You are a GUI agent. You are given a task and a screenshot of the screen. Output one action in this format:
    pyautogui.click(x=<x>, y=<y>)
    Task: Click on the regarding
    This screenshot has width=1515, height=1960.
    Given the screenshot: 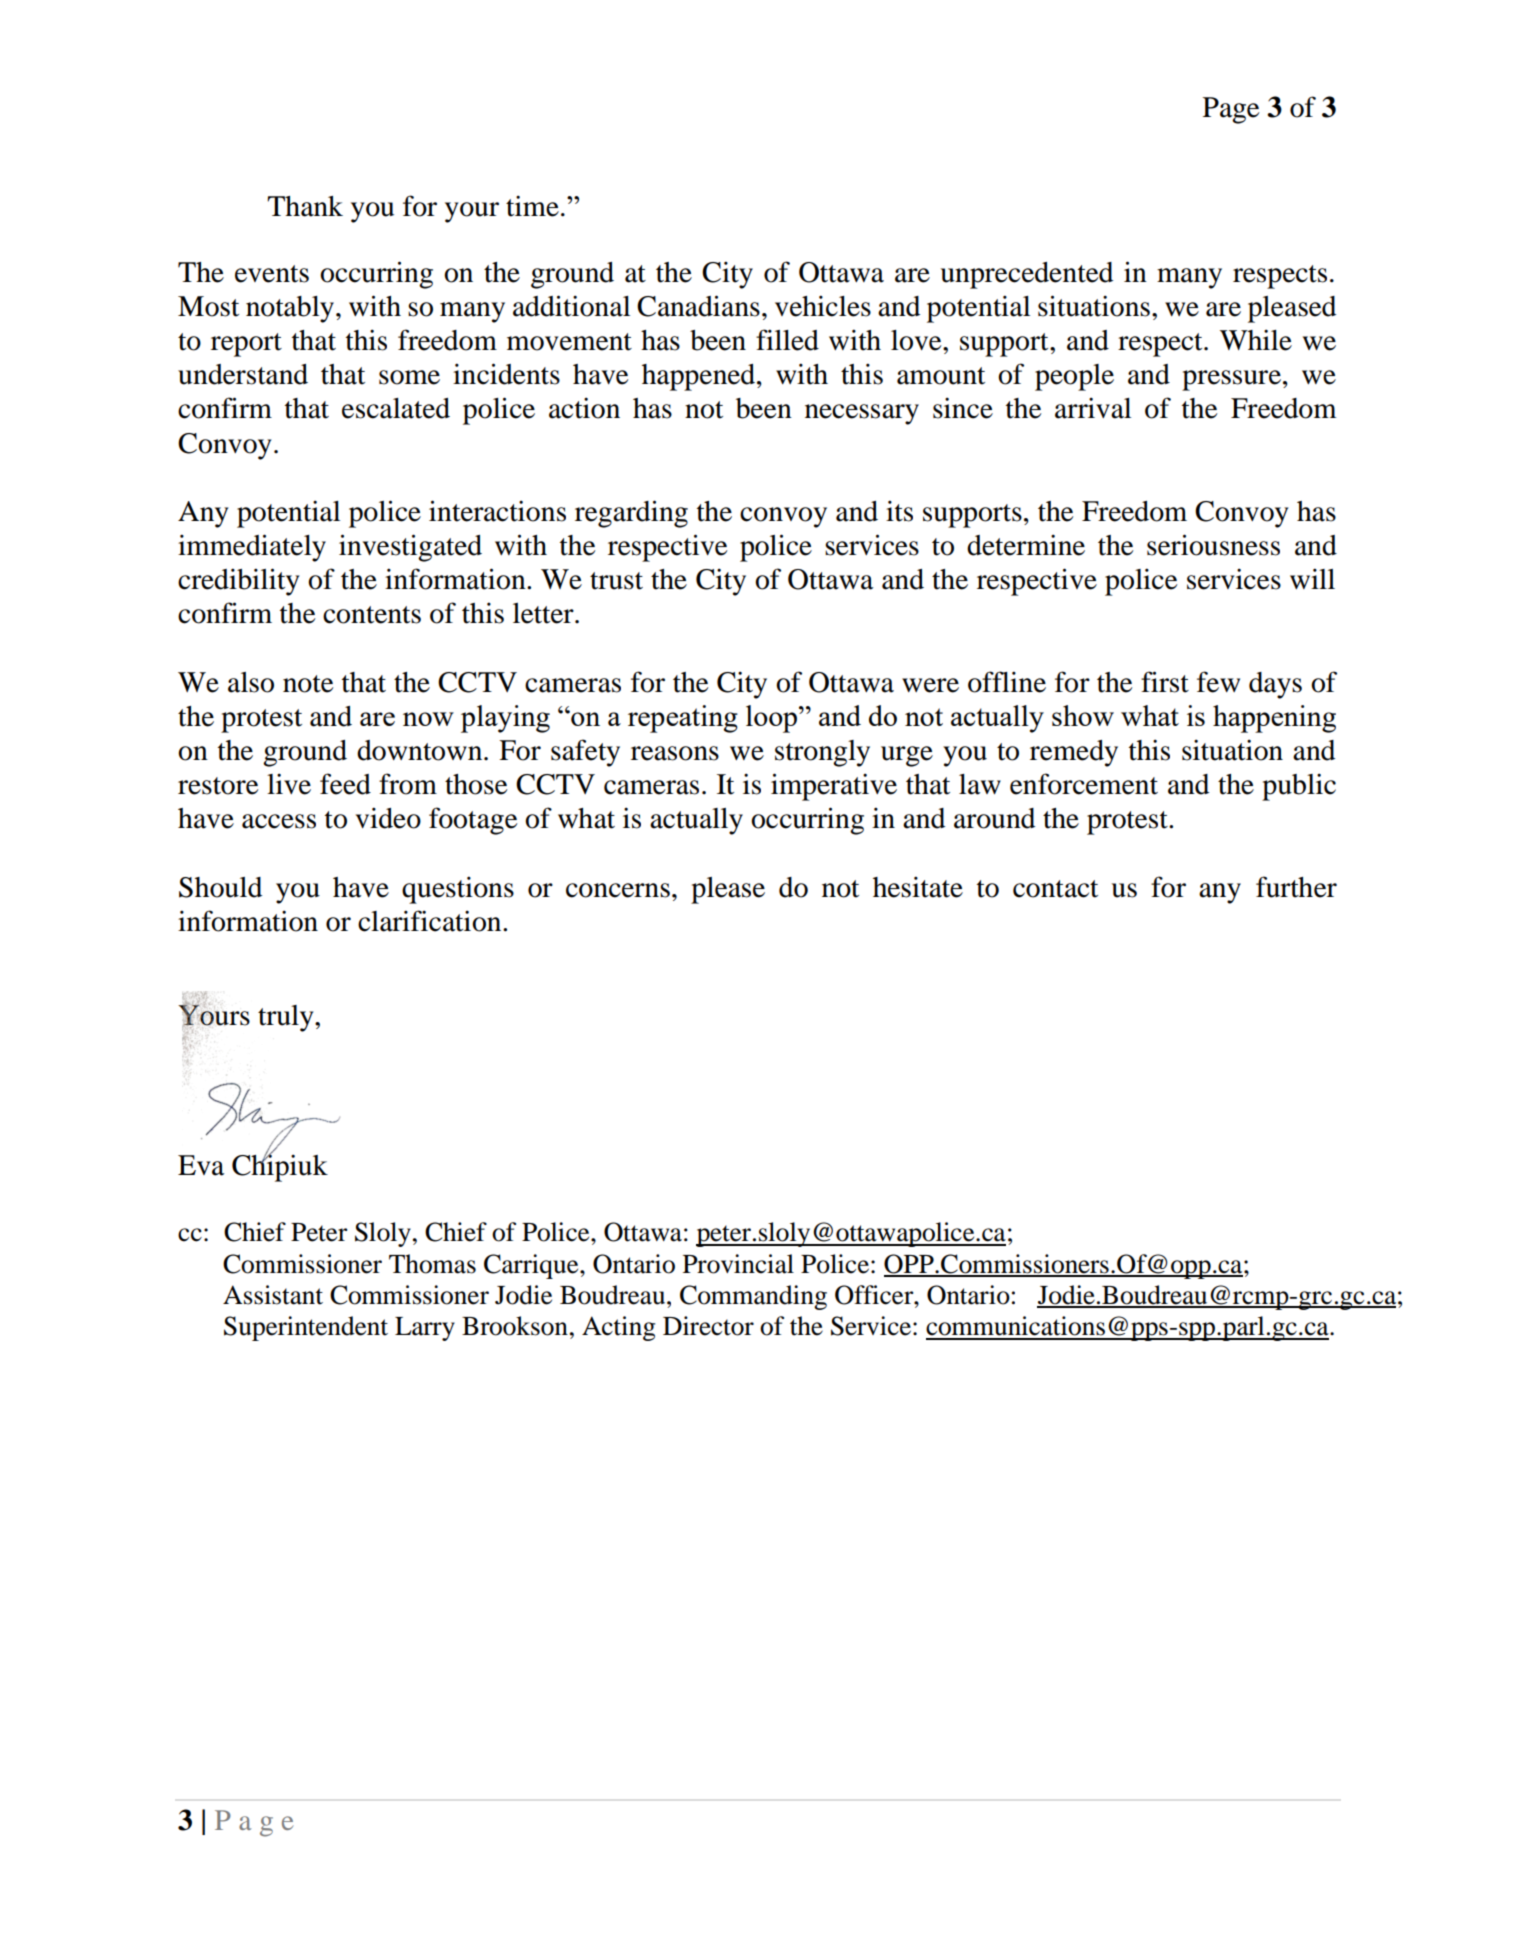 What is the action you would take?
    pyautogui.click(x=631, y=514)
